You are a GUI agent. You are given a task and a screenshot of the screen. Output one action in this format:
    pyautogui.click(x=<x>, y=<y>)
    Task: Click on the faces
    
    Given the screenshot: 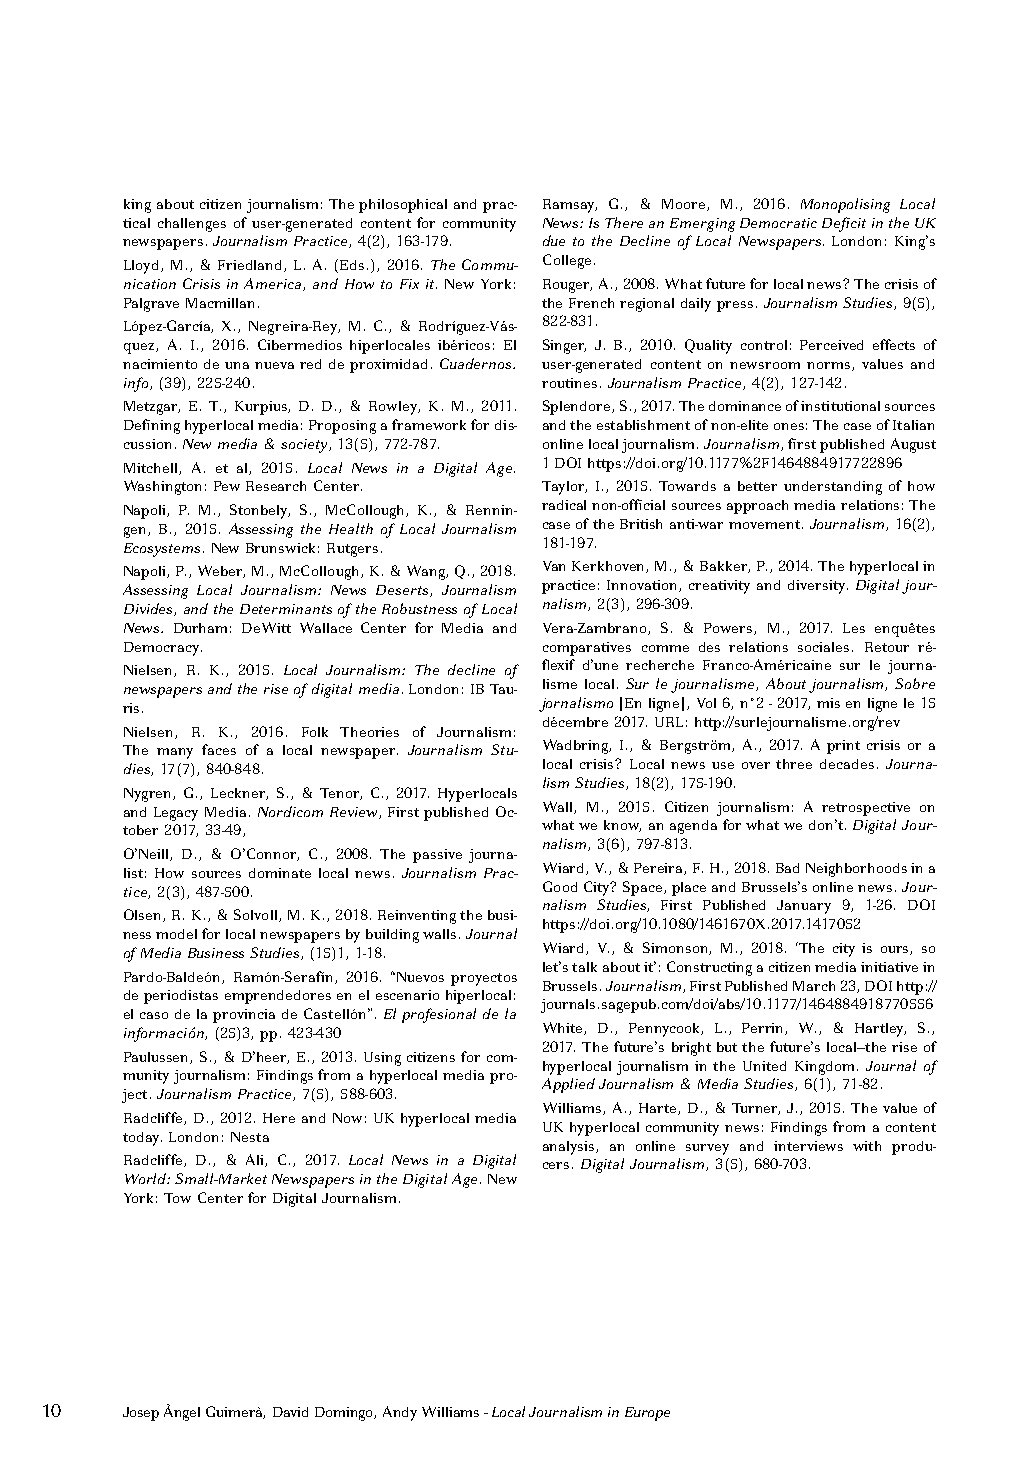 What is the action you would take?
    pyautogui.click(x=219, y=749)
